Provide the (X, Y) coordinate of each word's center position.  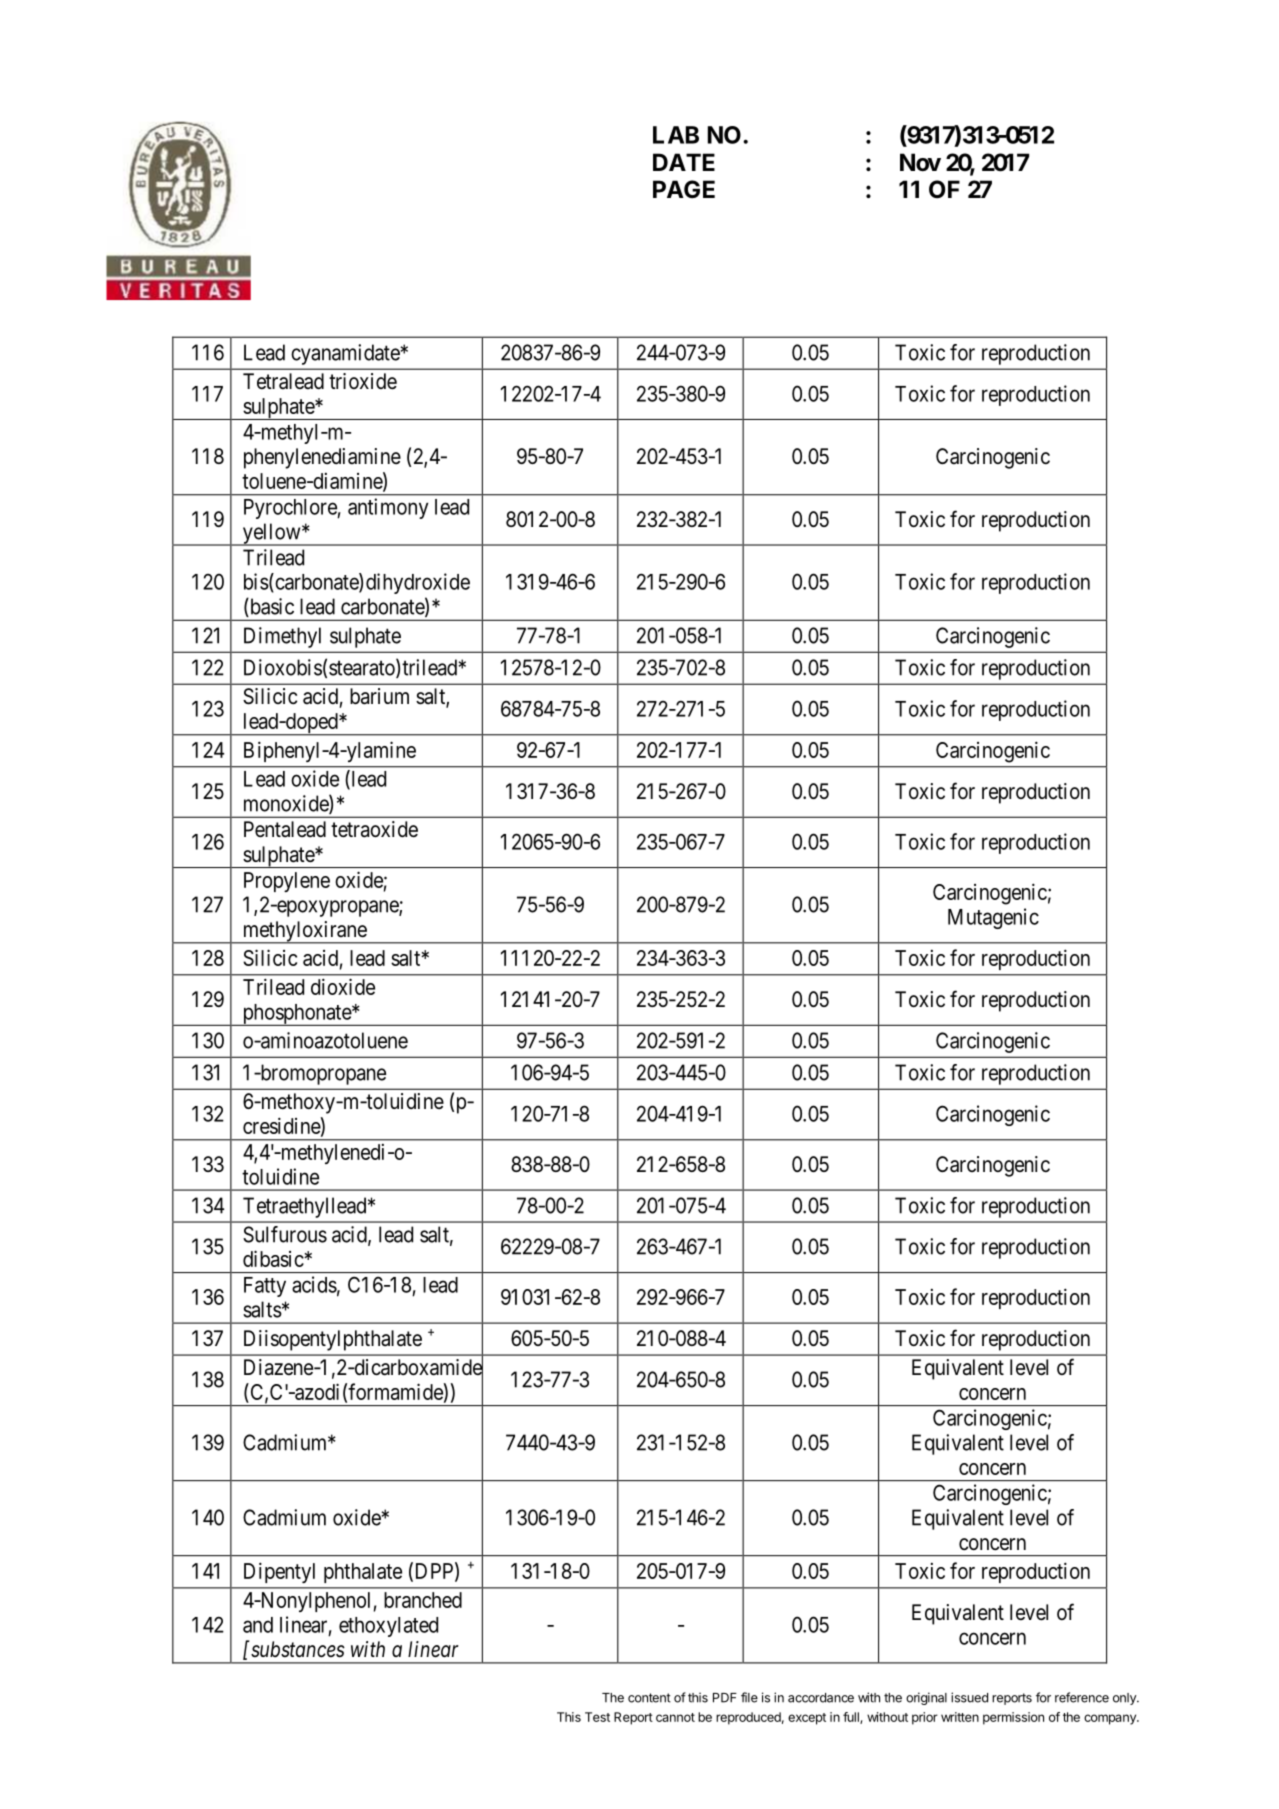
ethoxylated (388, 1627)
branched (423, 1600)
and (258, 1625)
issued (969, 1697)
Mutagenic (993, 918)
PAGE (684, 189)
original (926, 1698)
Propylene (287, 882)
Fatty (265, 1287)
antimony (388, 508)
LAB (676, 135)
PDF (725, 1698)
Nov (920, 162)
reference (1082, 1697)
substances (298, 1649)
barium (379, 696)
